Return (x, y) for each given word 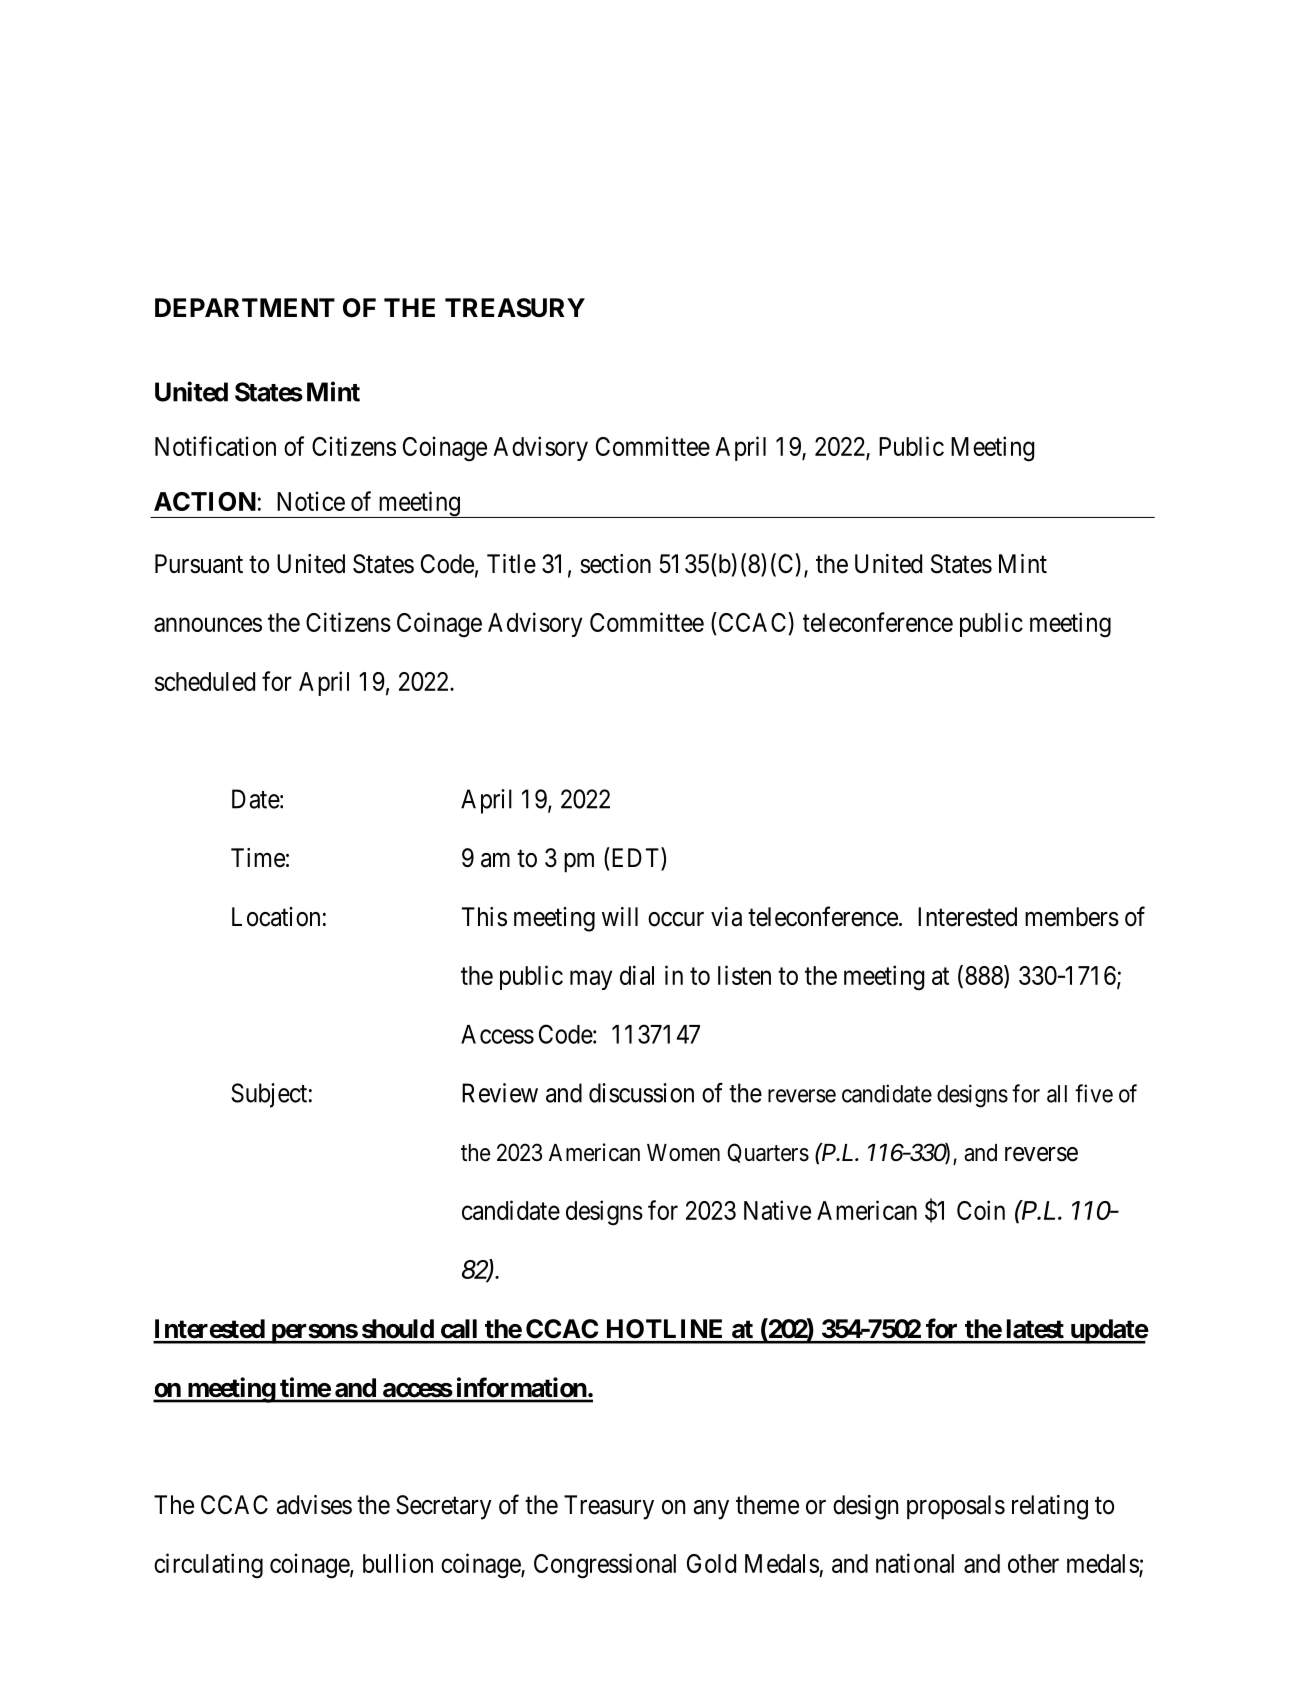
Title (511, 564)
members (1072, 917)
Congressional (605, 1566)
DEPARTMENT (245, 307)
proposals (956, 1507)
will (620, 916)
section (615, 564)
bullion (398, 1563)
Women (683, 1153)
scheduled (205, 681)
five (1094, 1093)
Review (500, 1093)
